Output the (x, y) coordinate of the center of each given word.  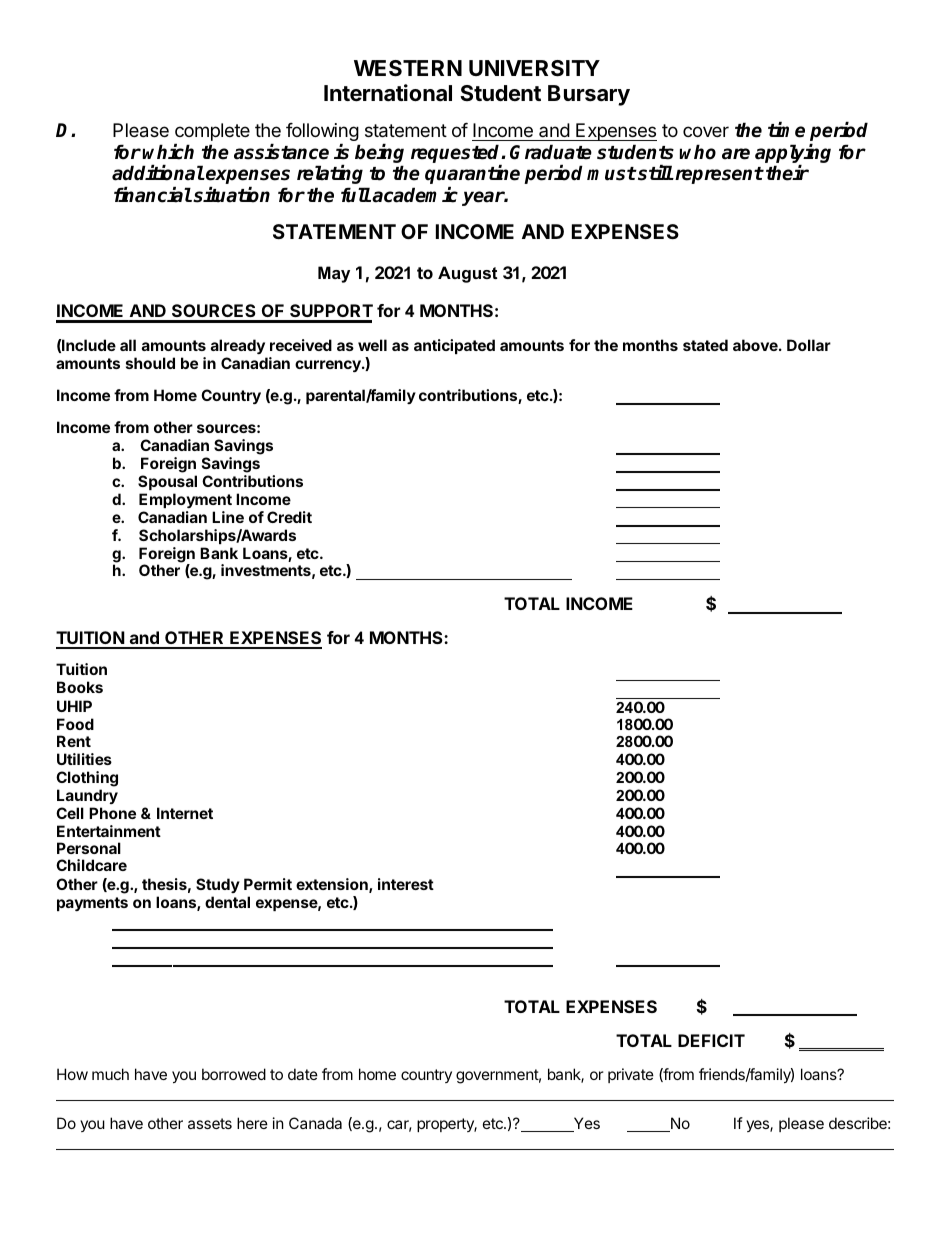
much (110, 1074)
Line (228, 517)
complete (212, 132)
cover (706, 131)
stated (705, 345)
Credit (289, 517)
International (388, 93)
